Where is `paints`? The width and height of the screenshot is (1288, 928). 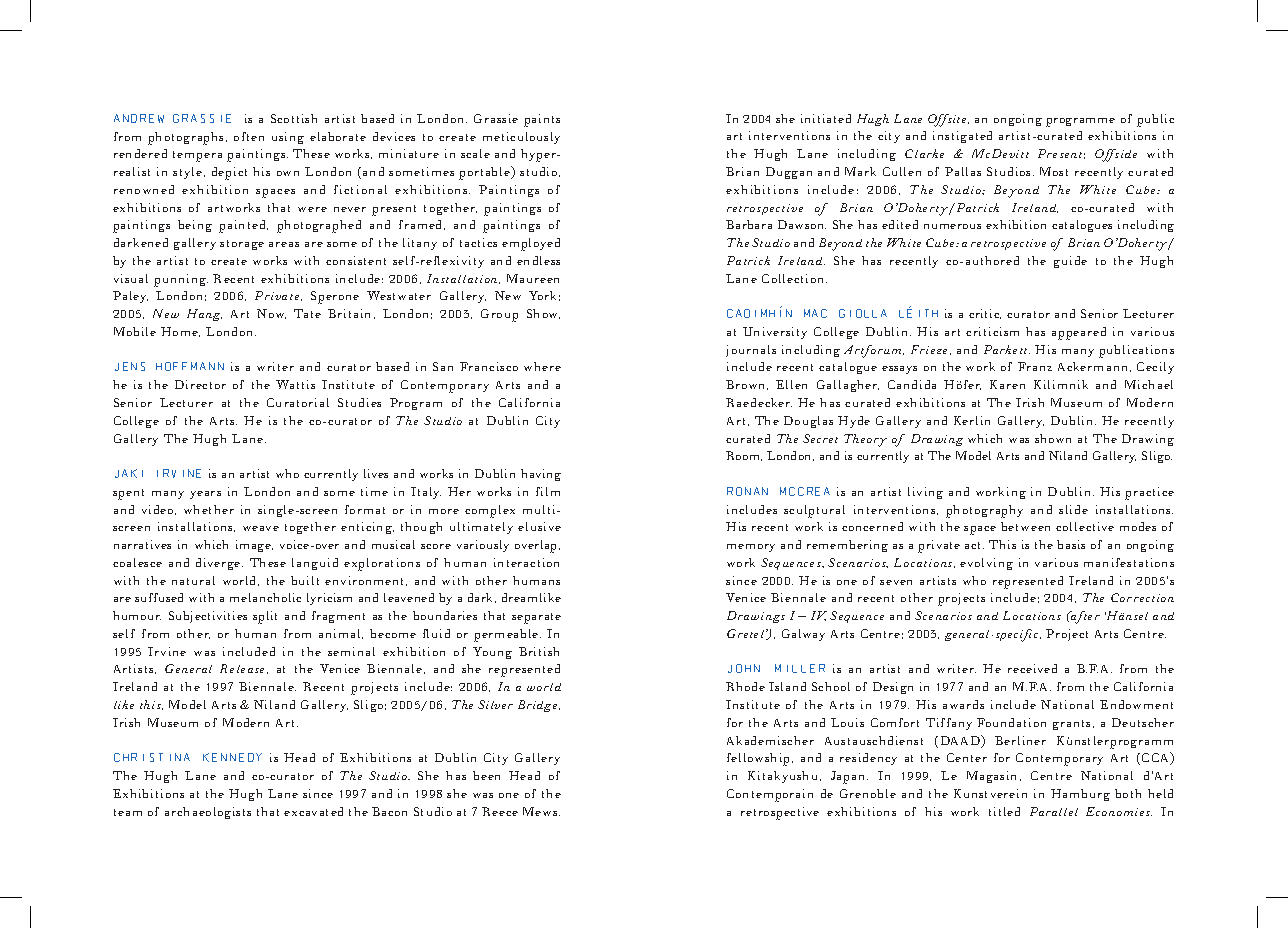 paints is located at coordinates (542, 120).
